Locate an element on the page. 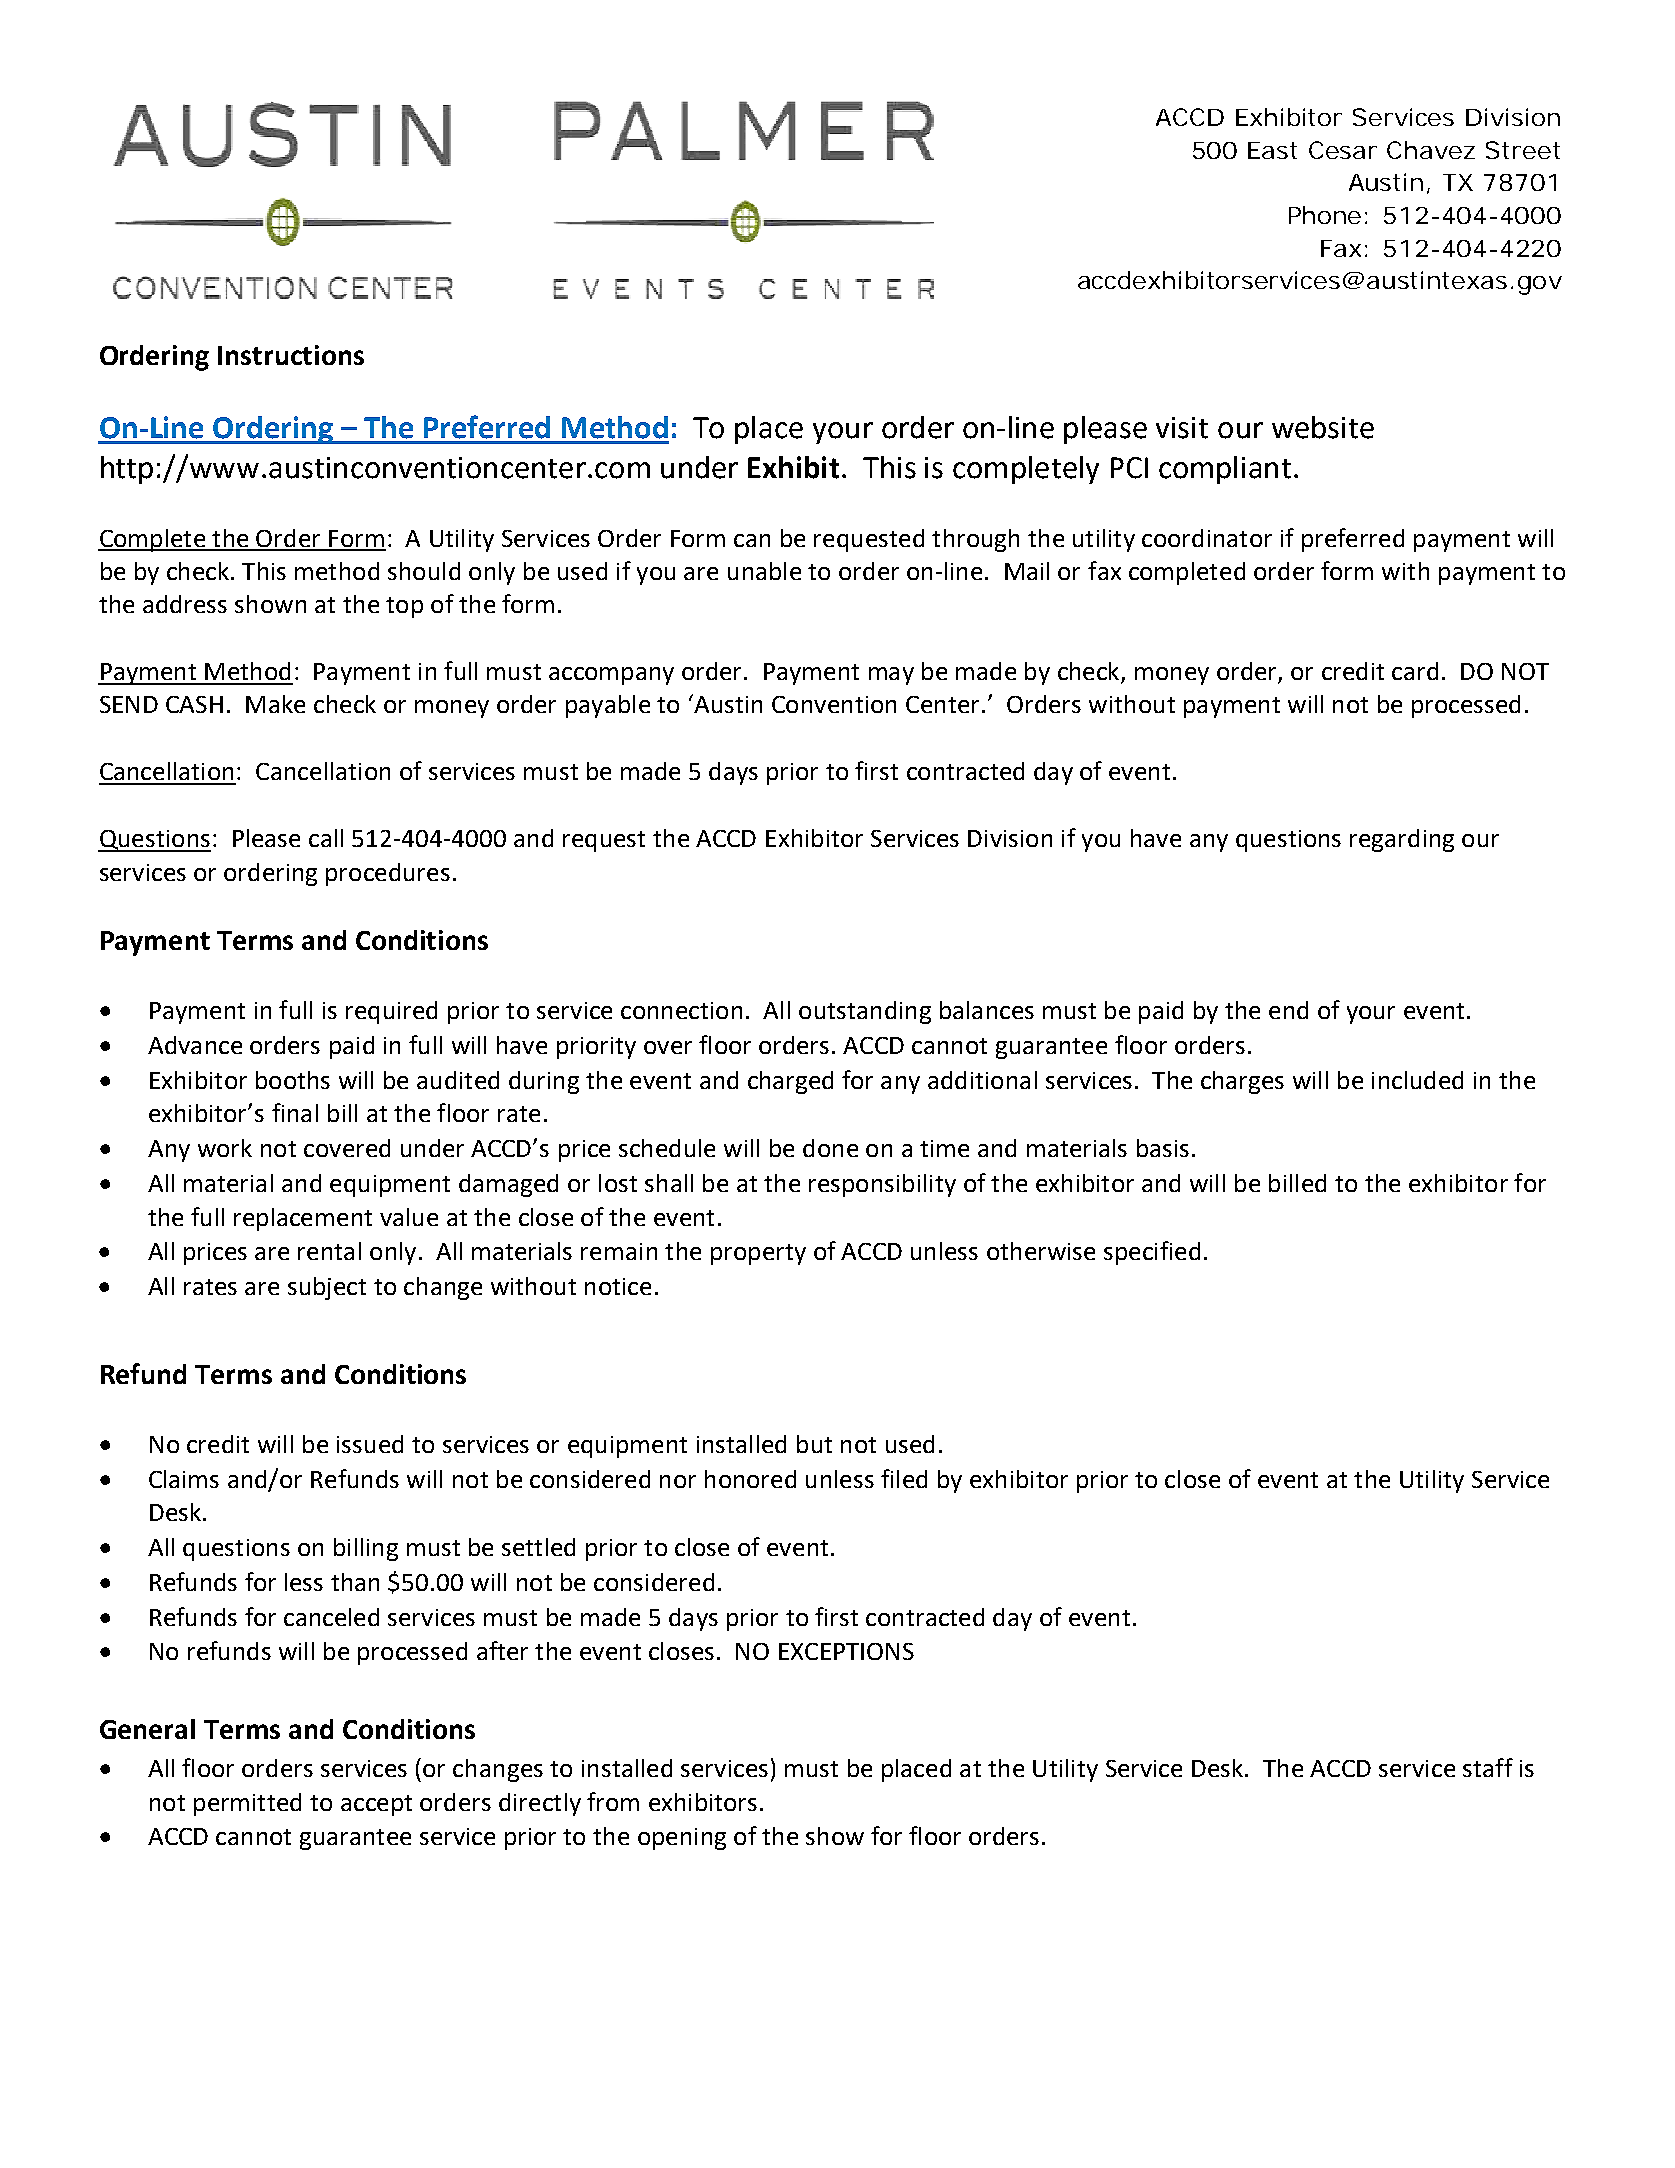  Phone is located at coordinates (1325, 215).
